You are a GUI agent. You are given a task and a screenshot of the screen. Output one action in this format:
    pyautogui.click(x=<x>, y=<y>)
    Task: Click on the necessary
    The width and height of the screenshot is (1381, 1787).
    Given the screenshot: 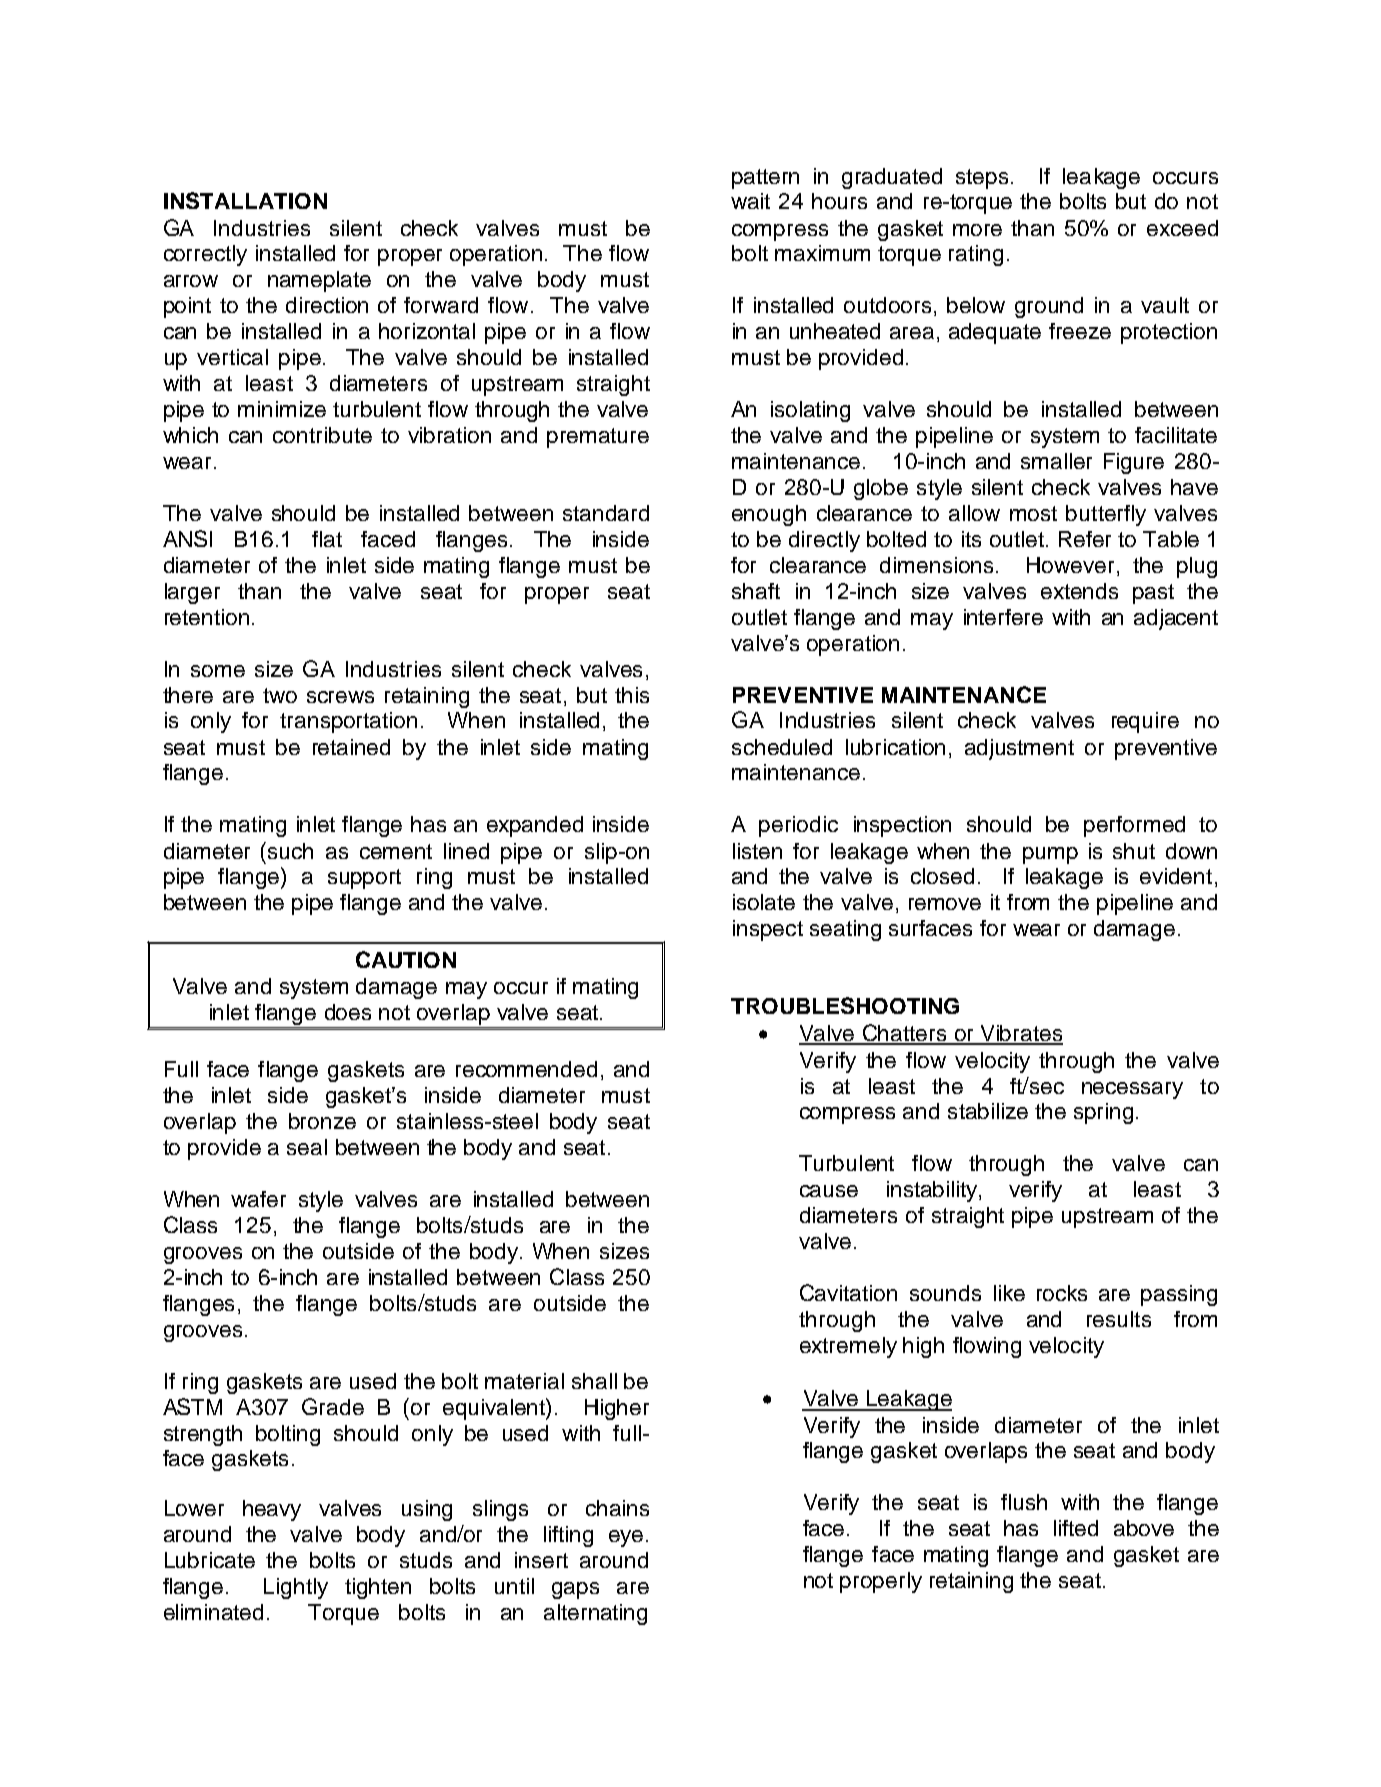 What is the action you would take?
    pyautogui.click(x=1132, y=1090)
